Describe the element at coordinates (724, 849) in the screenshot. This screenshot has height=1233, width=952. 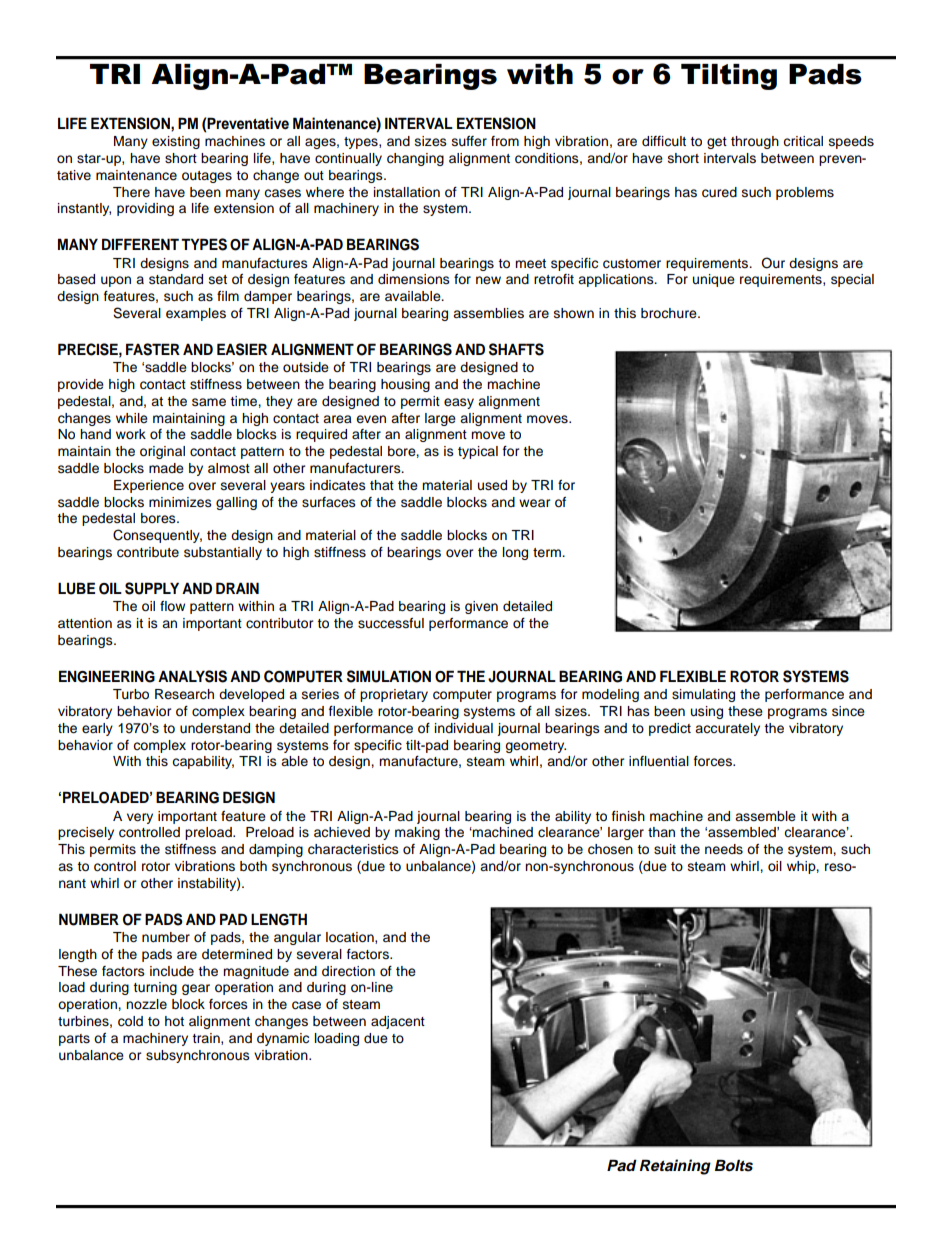
I see `needs` at that location.
